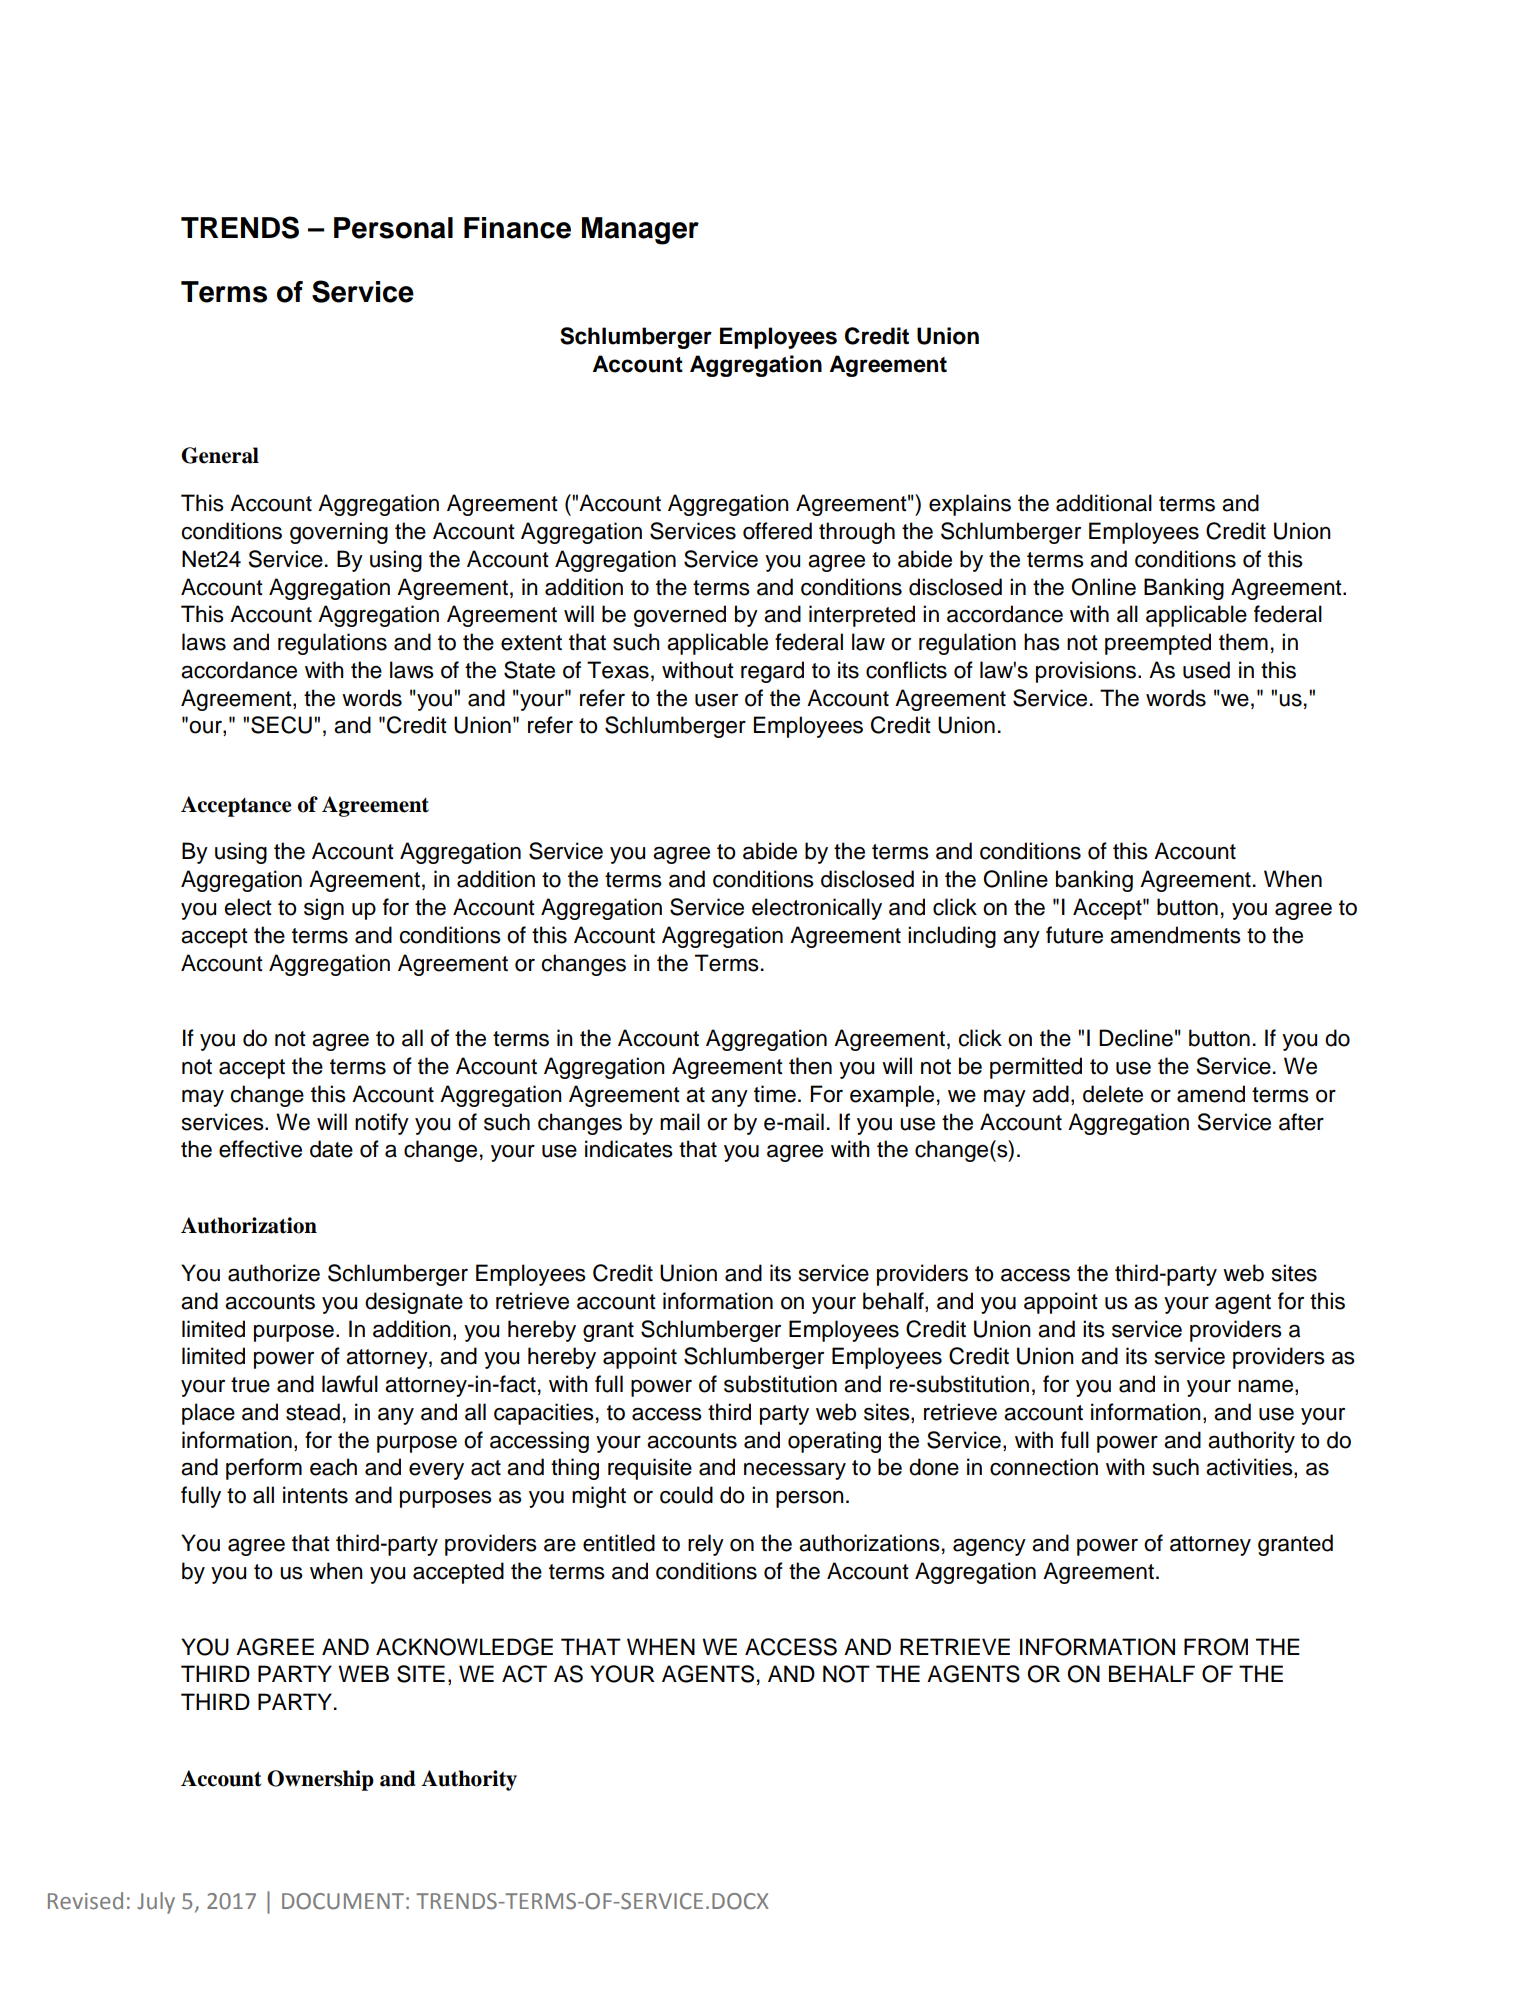  I want to click on effective, so click(260, 1149).
